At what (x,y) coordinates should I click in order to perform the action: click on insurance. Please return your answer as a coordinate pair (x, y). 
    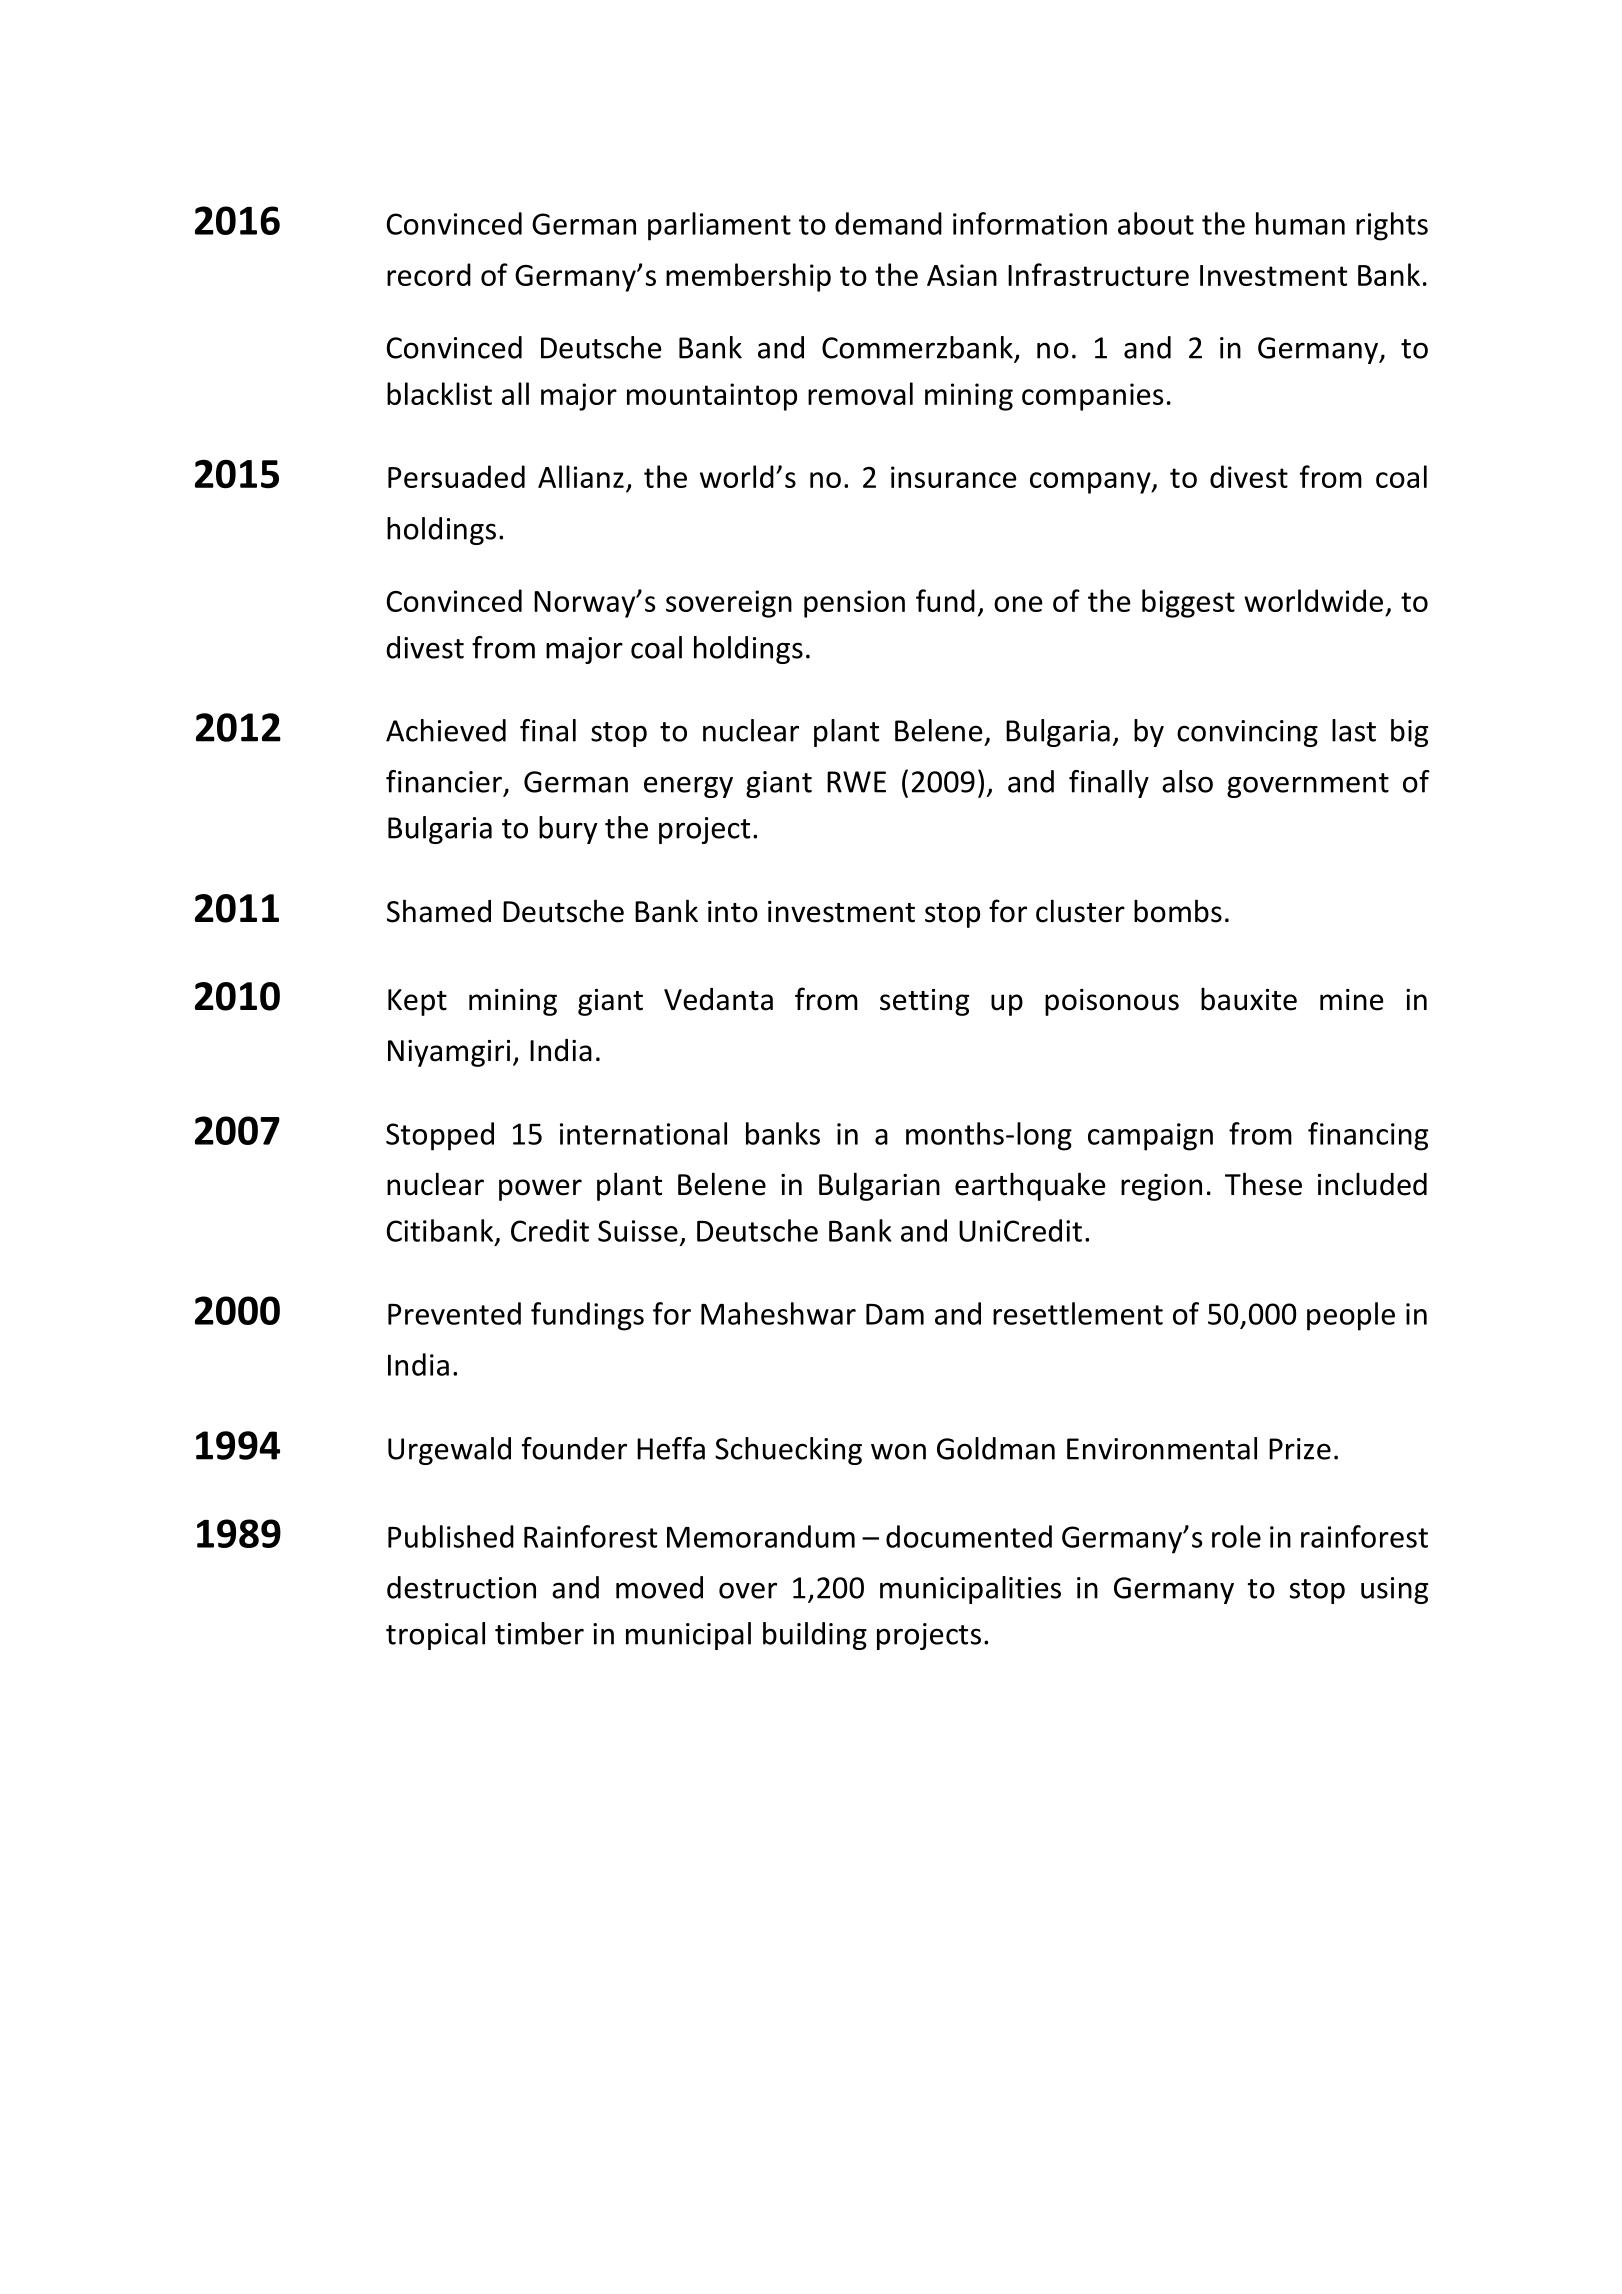
    Looking at the image, I should click on (953, 477).
